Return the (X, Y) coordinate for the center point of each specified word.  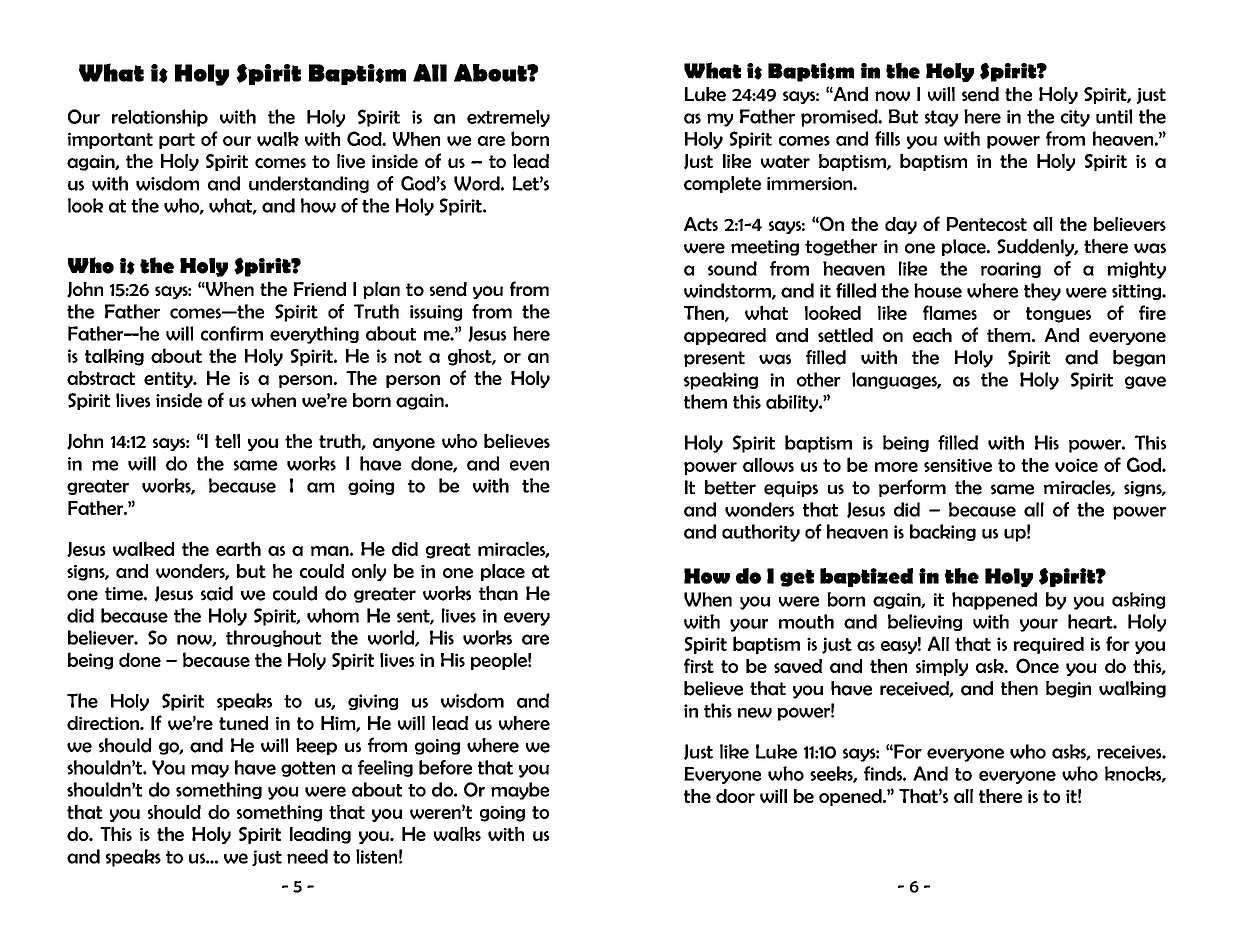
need (307, 856)
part (177, 141)
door (735, 796)
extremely (508, 118)
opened (851, 797)
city (1075, 118)
